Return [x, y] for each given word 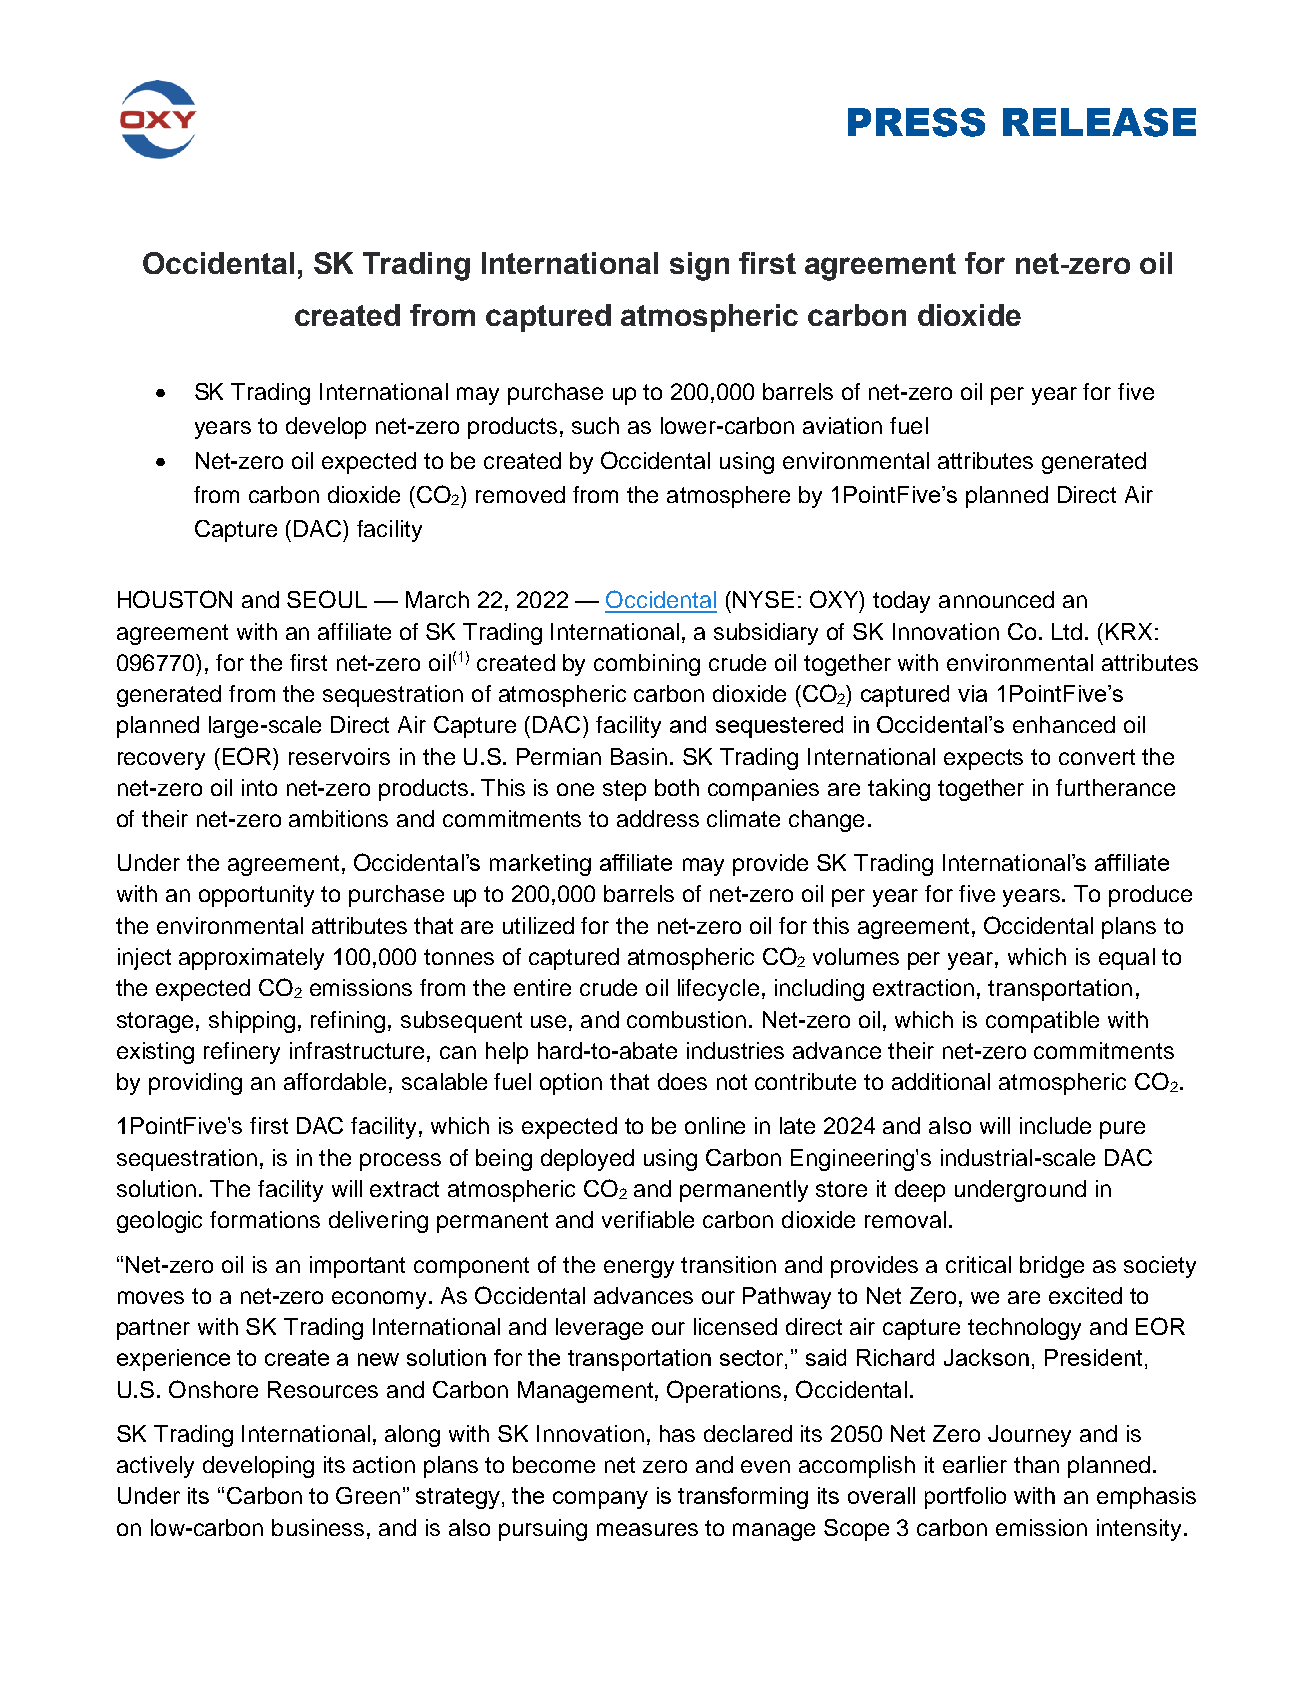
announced [996, 599]
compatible [1042, 1022]
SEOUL [327, 599]
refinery [242, 1053]
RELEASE [1099, 122]
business [318, 1527]
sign [699, 266]
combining [647, 665]
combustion [686, 1019]
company [600, 1500]
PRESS [916, 122]
